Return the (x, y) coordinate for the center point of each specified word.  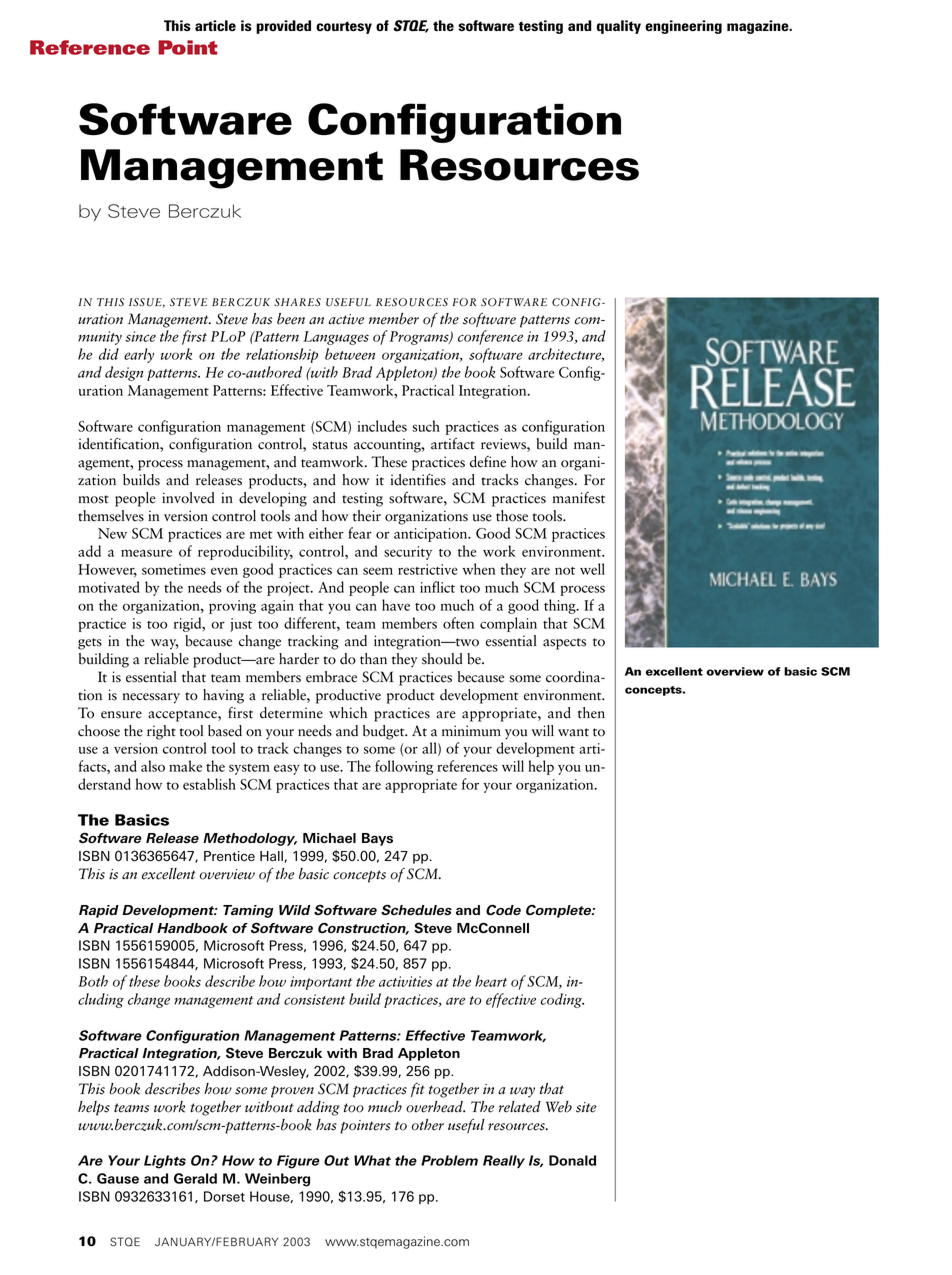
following (404, 767)
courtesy (344, 27)
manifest (579, 498)
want (573, 732)
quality (619, 27)
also (153, 766)
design (124, 373)
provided (283, 27)
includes (382, 426)
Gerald (195, 1178)
